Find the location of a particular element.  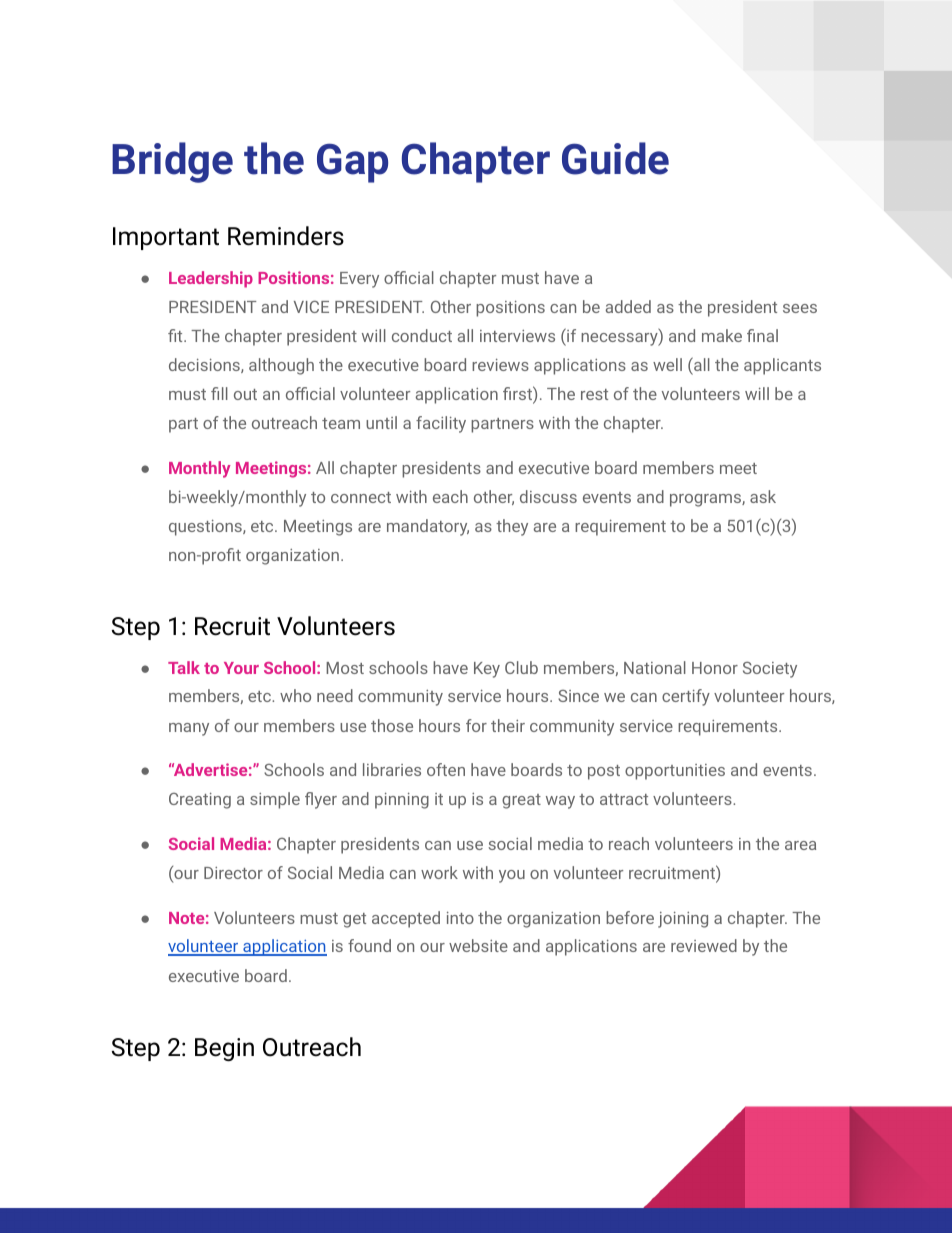

Guide is located at coordinates (615, 158).
